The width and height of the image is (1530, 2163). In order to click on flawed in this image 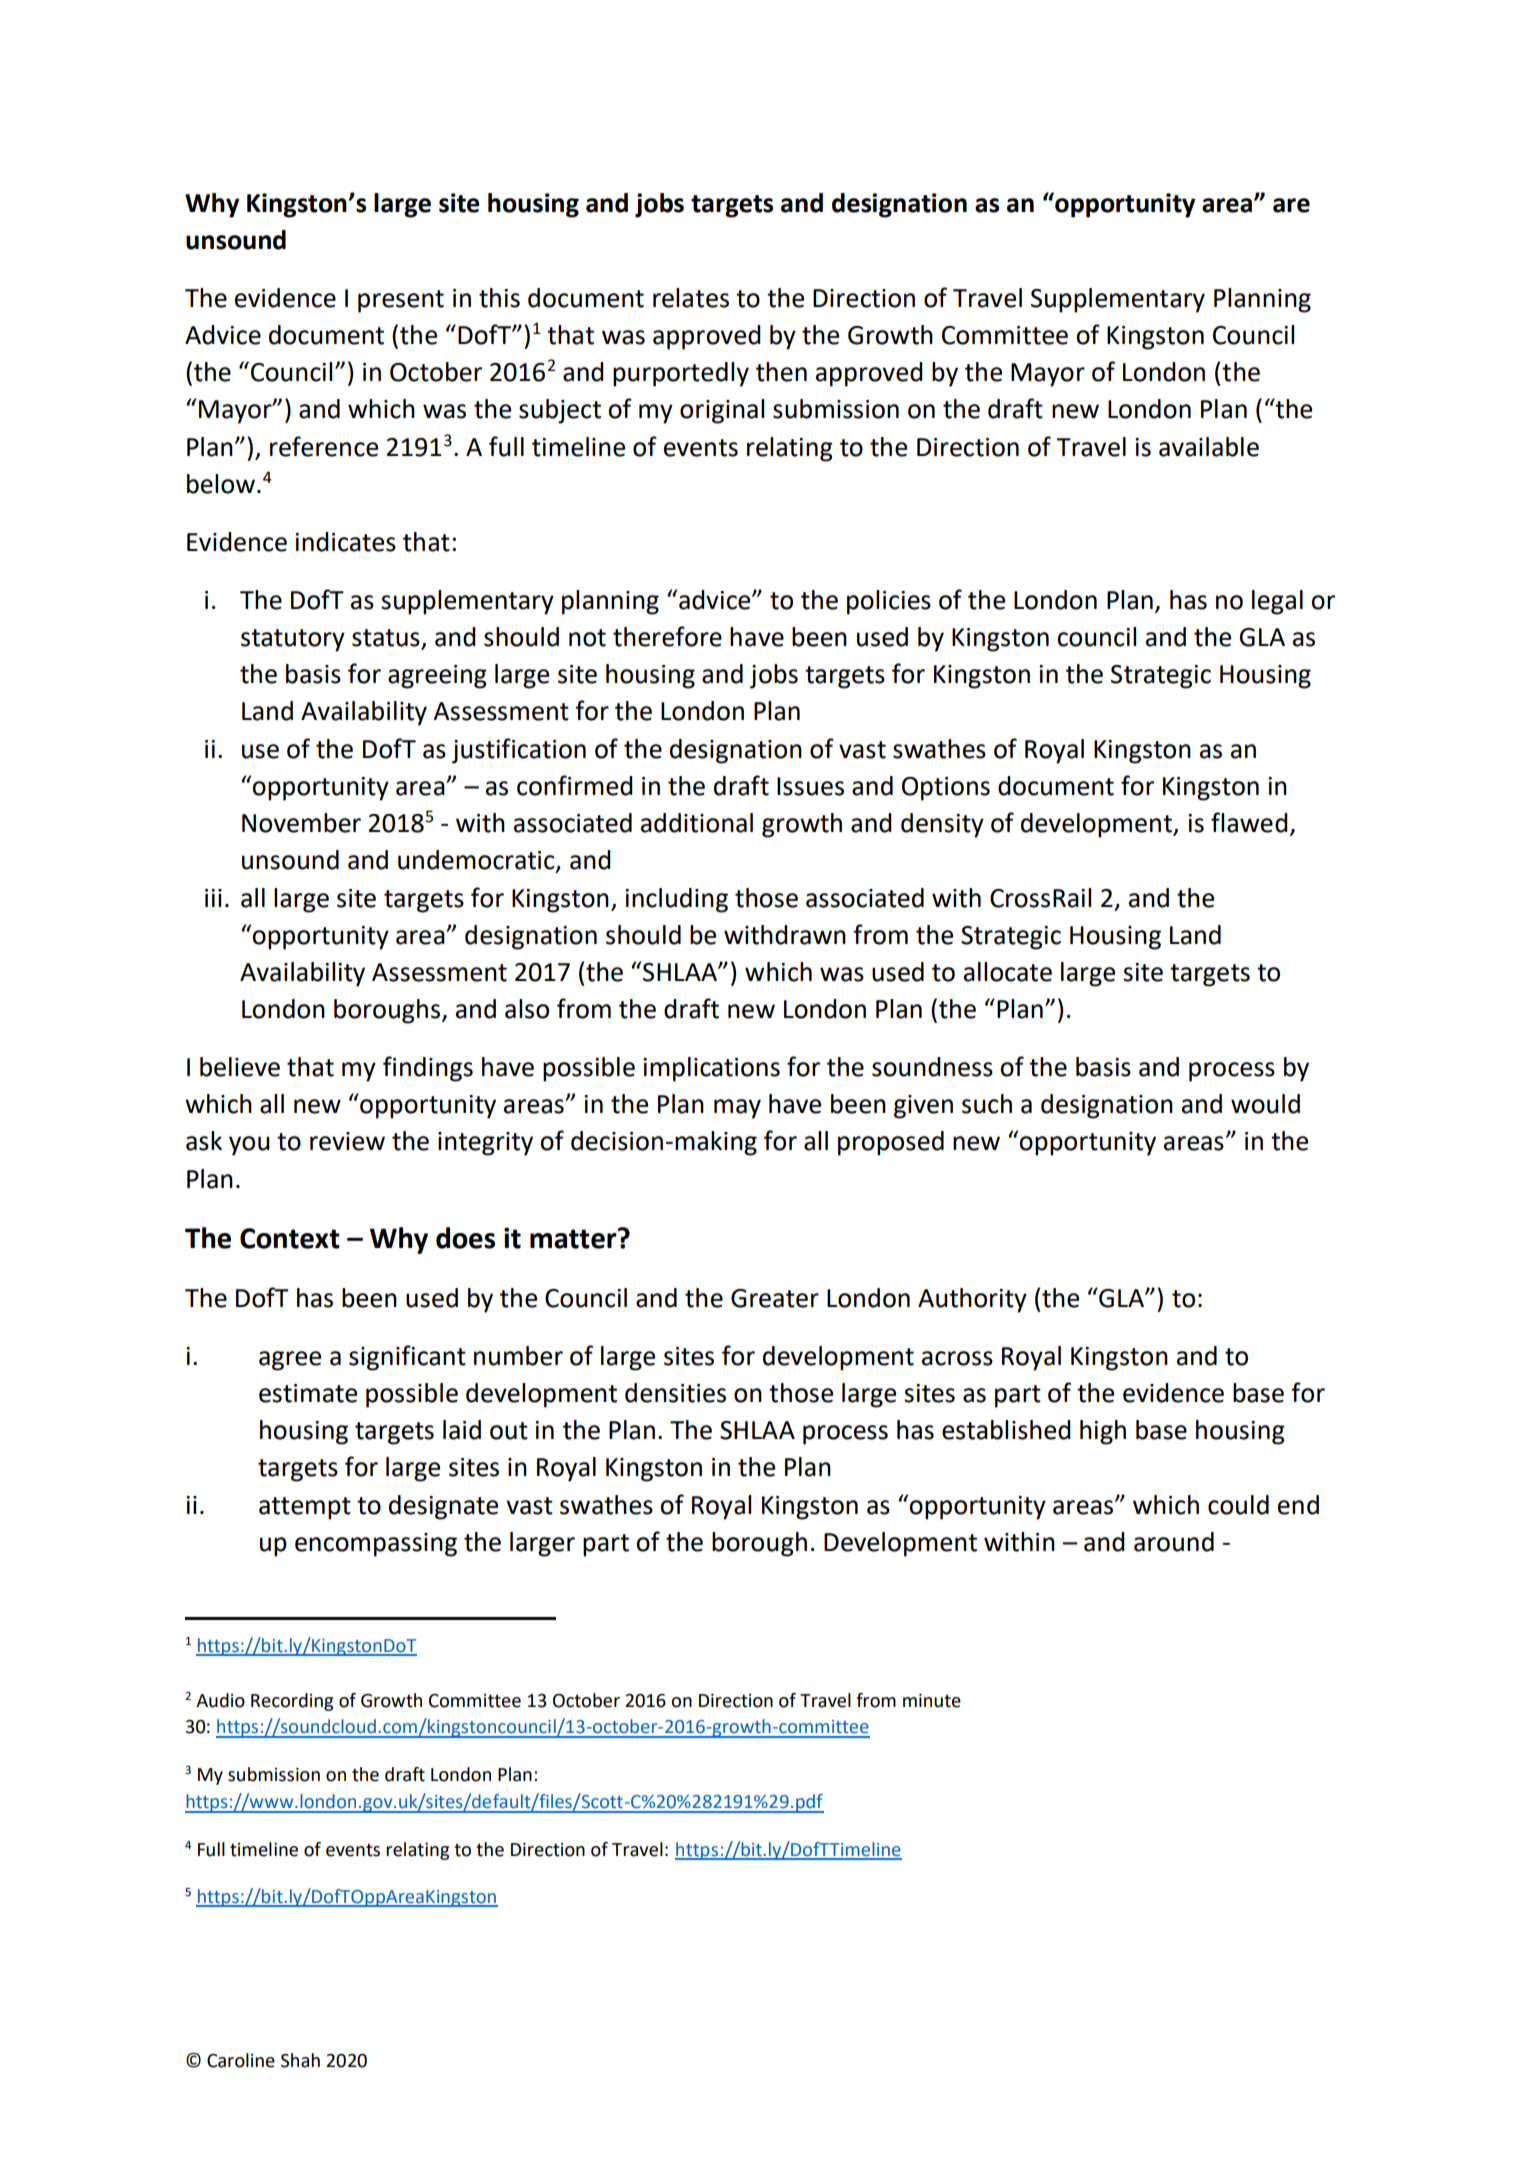, I will do `click(1249, 822)`.
